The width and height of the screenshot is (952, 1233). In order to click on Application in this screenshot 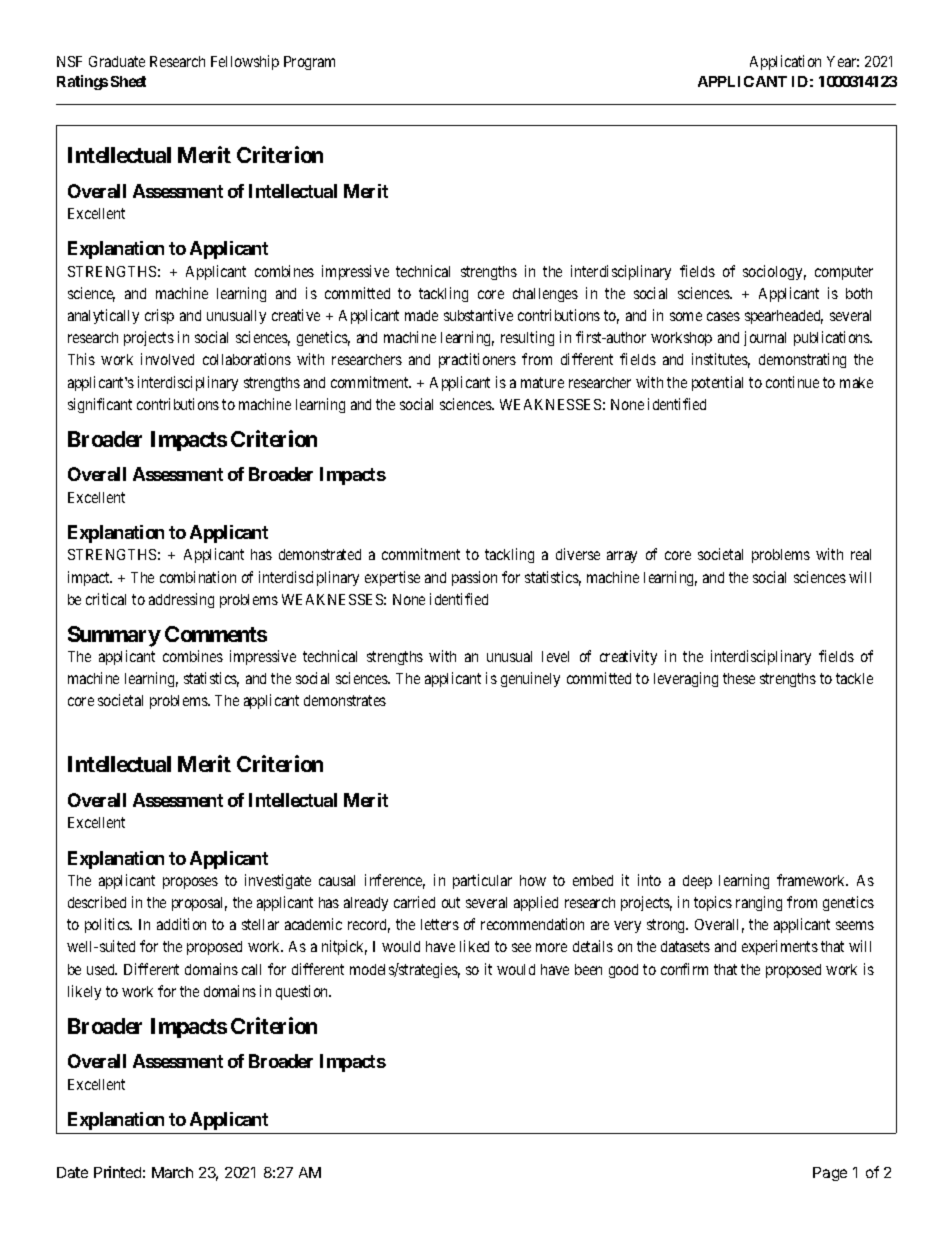, I will do `click(785, 62)`.
